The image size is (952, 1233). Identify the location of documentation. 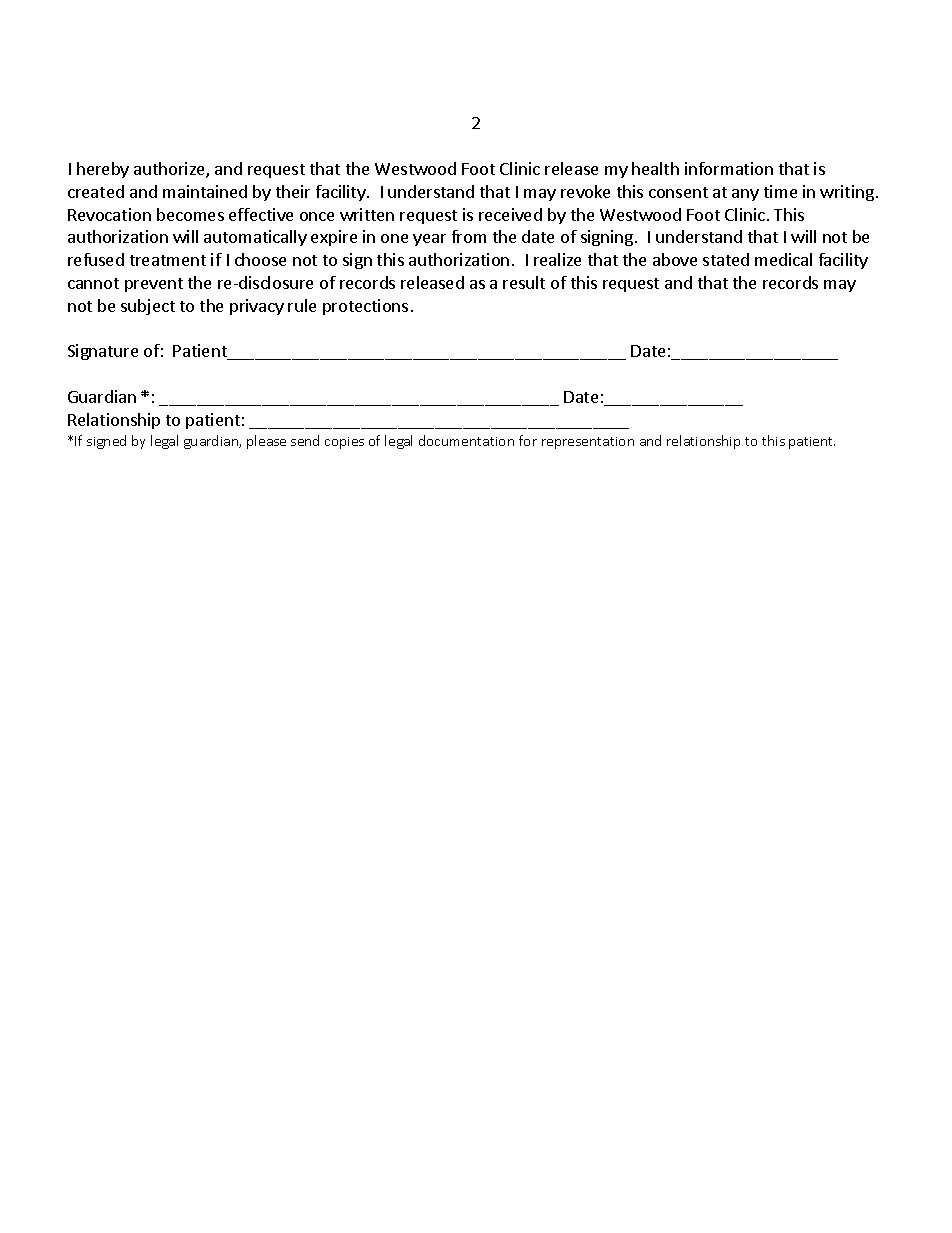
(466, 440).
